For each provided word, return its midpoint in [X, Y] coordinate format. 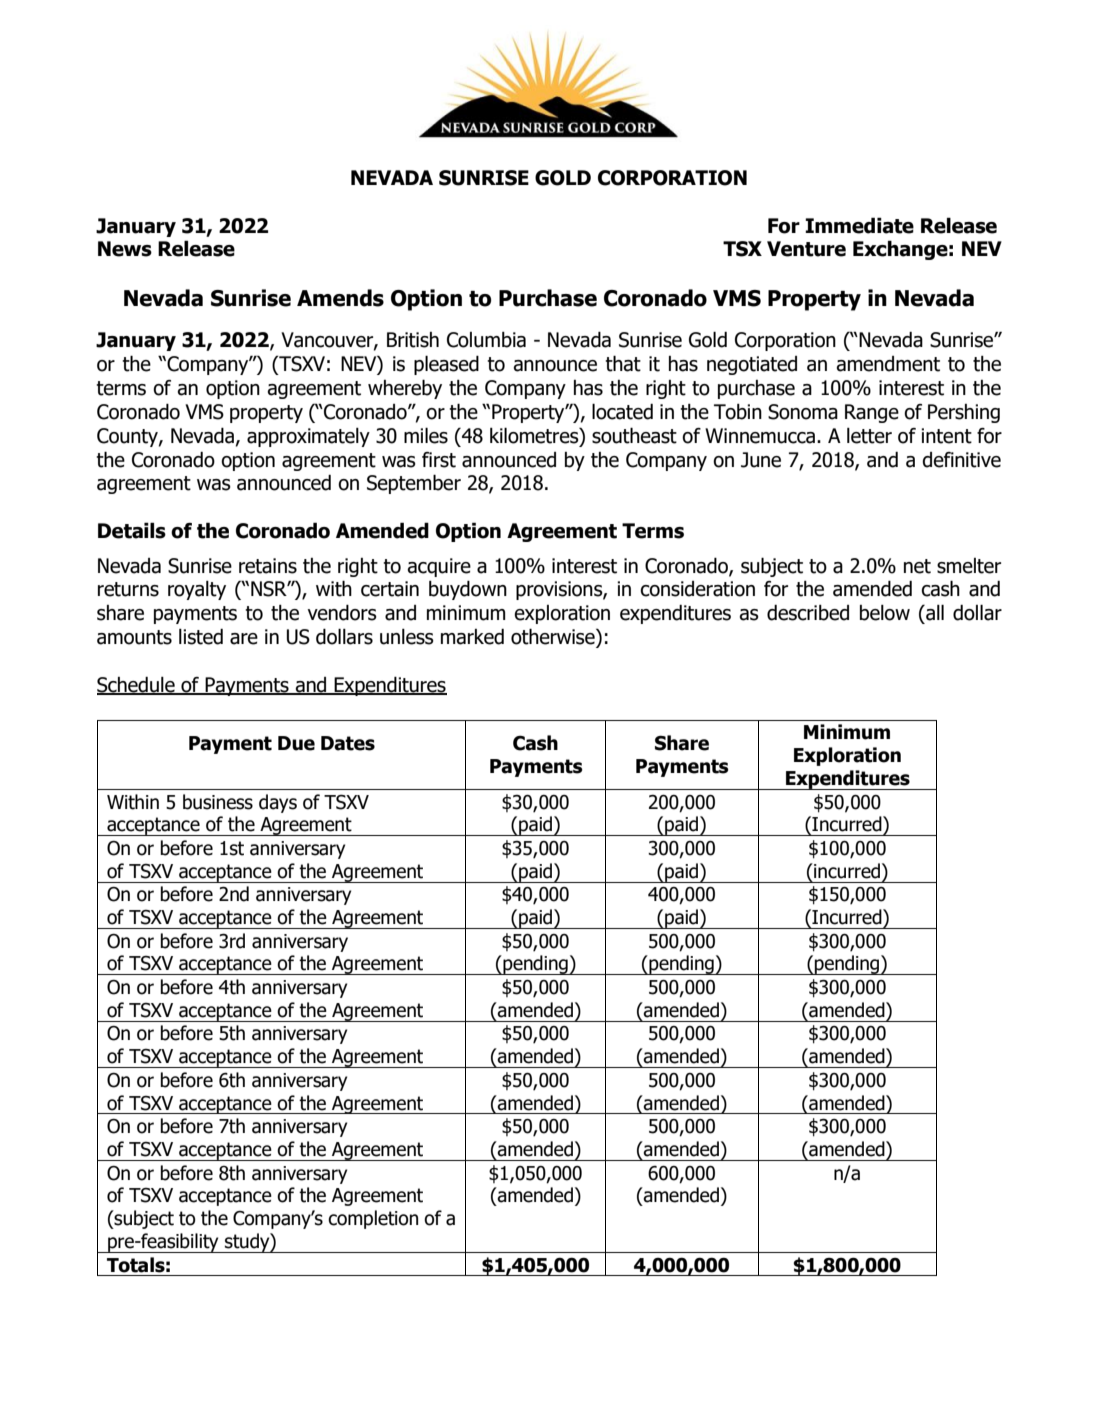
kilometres [535, 435]
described [808, 613]
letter [869, 436]
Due [296, 743]
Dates [348, 743]
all [934, 612]
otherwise [554, 636]
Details [132, 530]
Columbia [486, 340]
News [125, 249]
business [218, 802]
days [278, 803]
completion [373, 1219]
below [885, 613]
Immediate [859, 225]
